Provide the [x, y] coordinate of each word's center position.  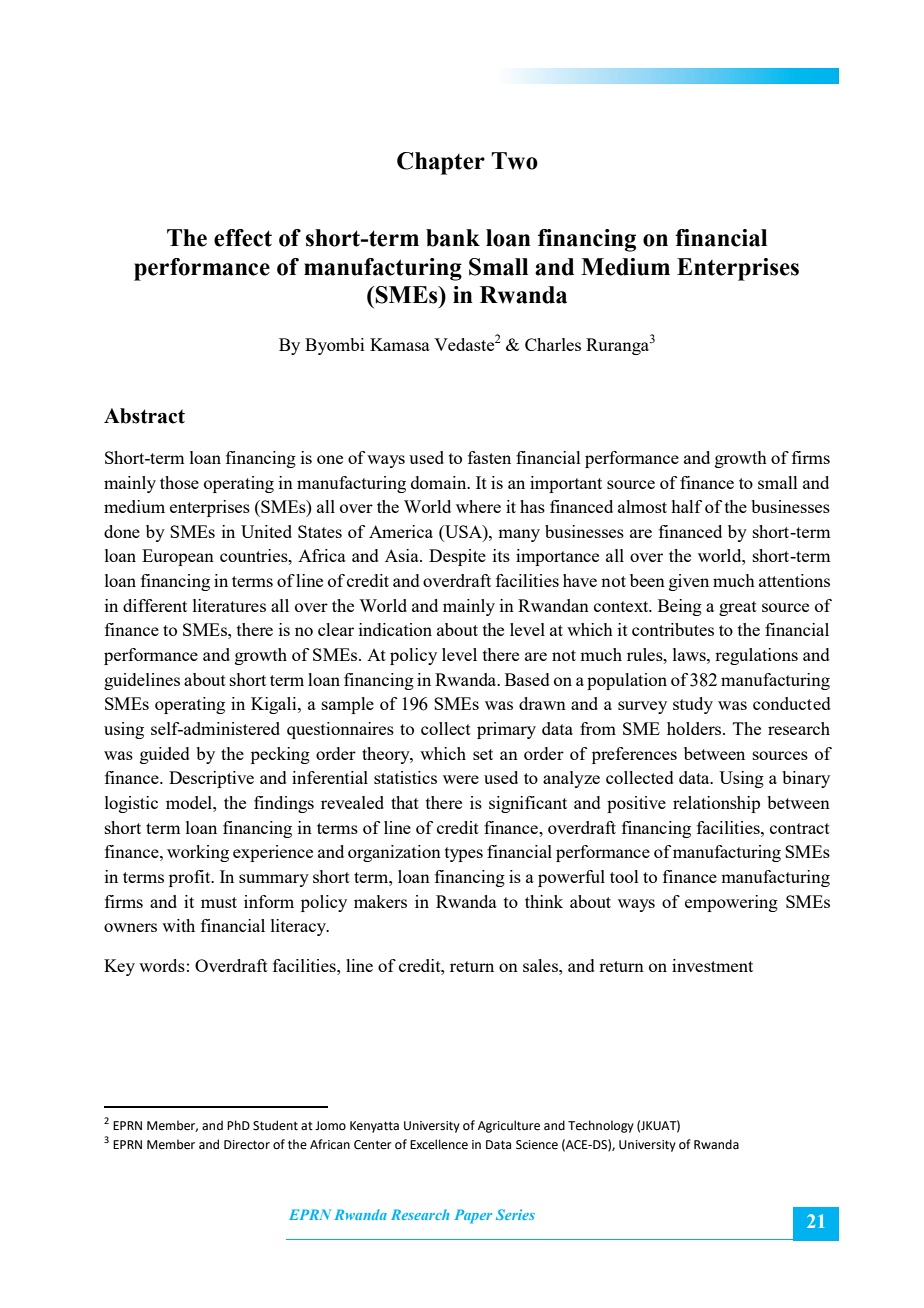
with [178, 925]
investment [712, 965]
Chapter [441, 163]
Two [514, 161]
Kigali [275, 705]
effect [243, 238]
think [544, 901]
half [686, 506]
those [179, 482]
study [693, 705]
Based [527, 679]
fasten [489, 457]
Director [247, 1145]
